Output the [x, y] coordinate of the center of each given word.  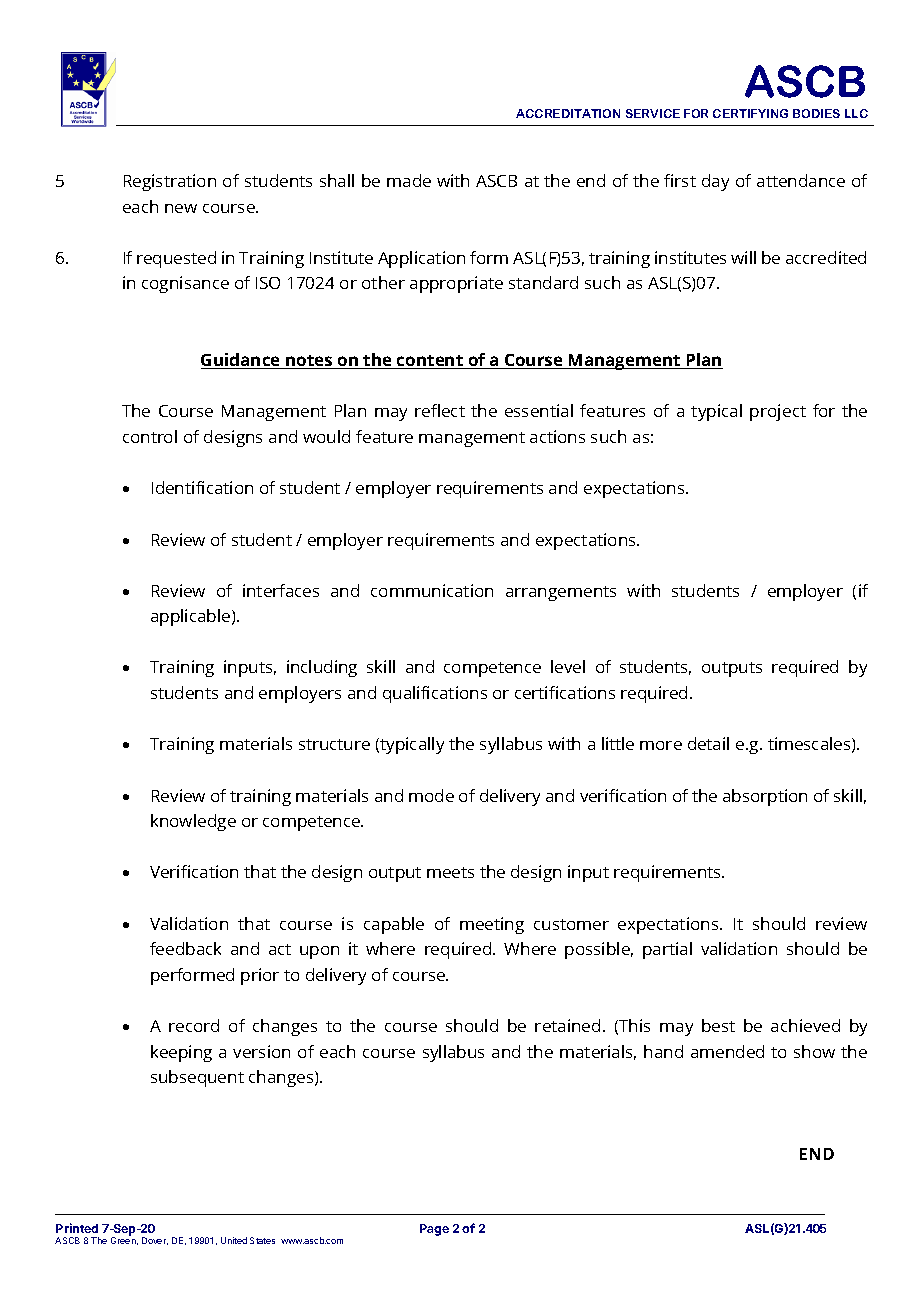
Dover [155, 1241]
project [778, 412]
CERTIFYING [750, 113]
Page [434, 1230]
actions [557, 436]
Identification [202, 487]
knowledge [193, 822]
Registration [170, 182]
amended [727, 1051]
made [409, 180]
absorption [765, 797]
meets [450, 872]
